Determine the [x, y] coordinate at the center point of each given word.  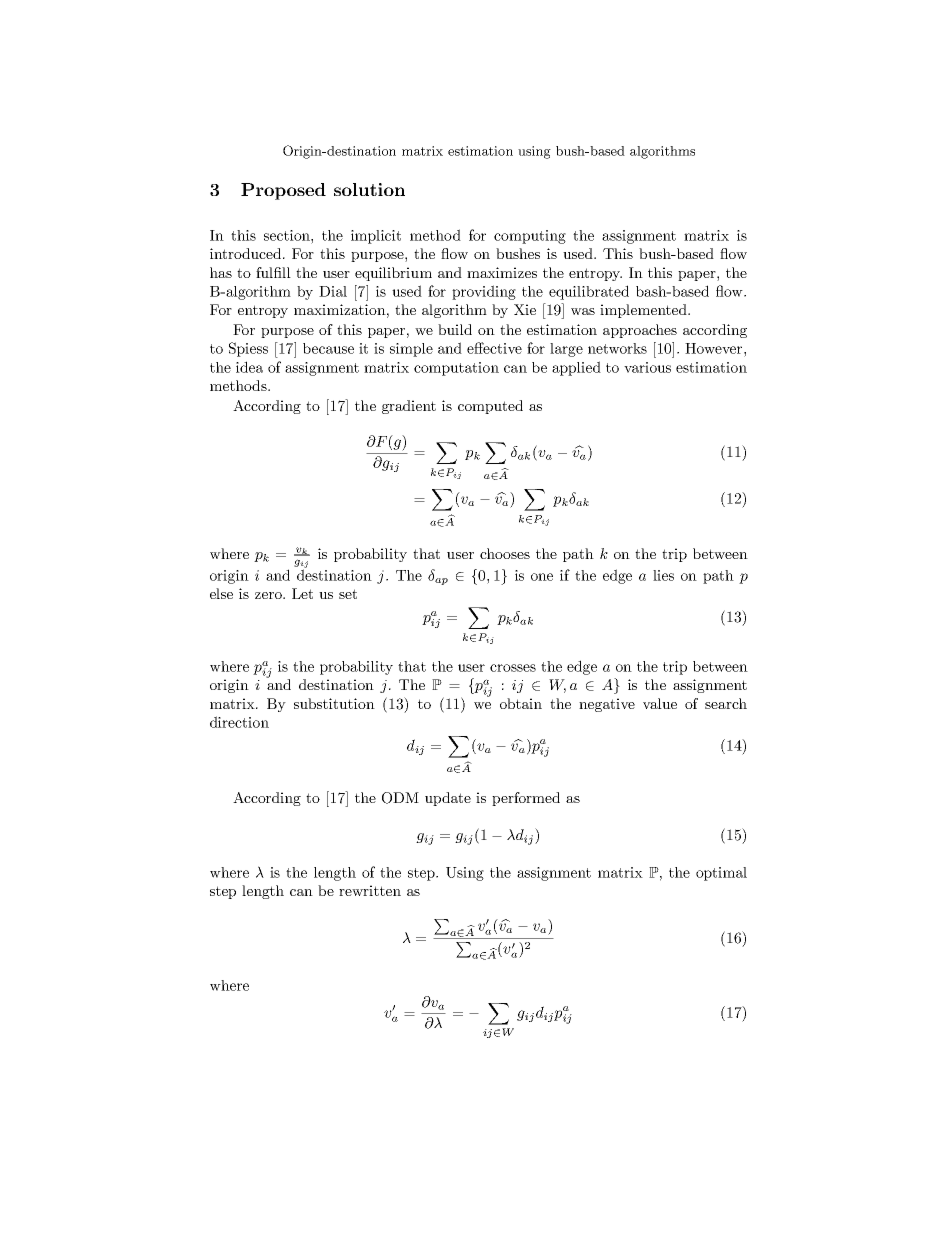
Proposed [283, 191]
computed [490, 407]
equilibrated [589, 292]
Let [302, 593]
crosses [513, 668]
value [660, 703]
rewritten [370, 890]
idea [249, 367]
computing [530, 237]
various [647, 367]
